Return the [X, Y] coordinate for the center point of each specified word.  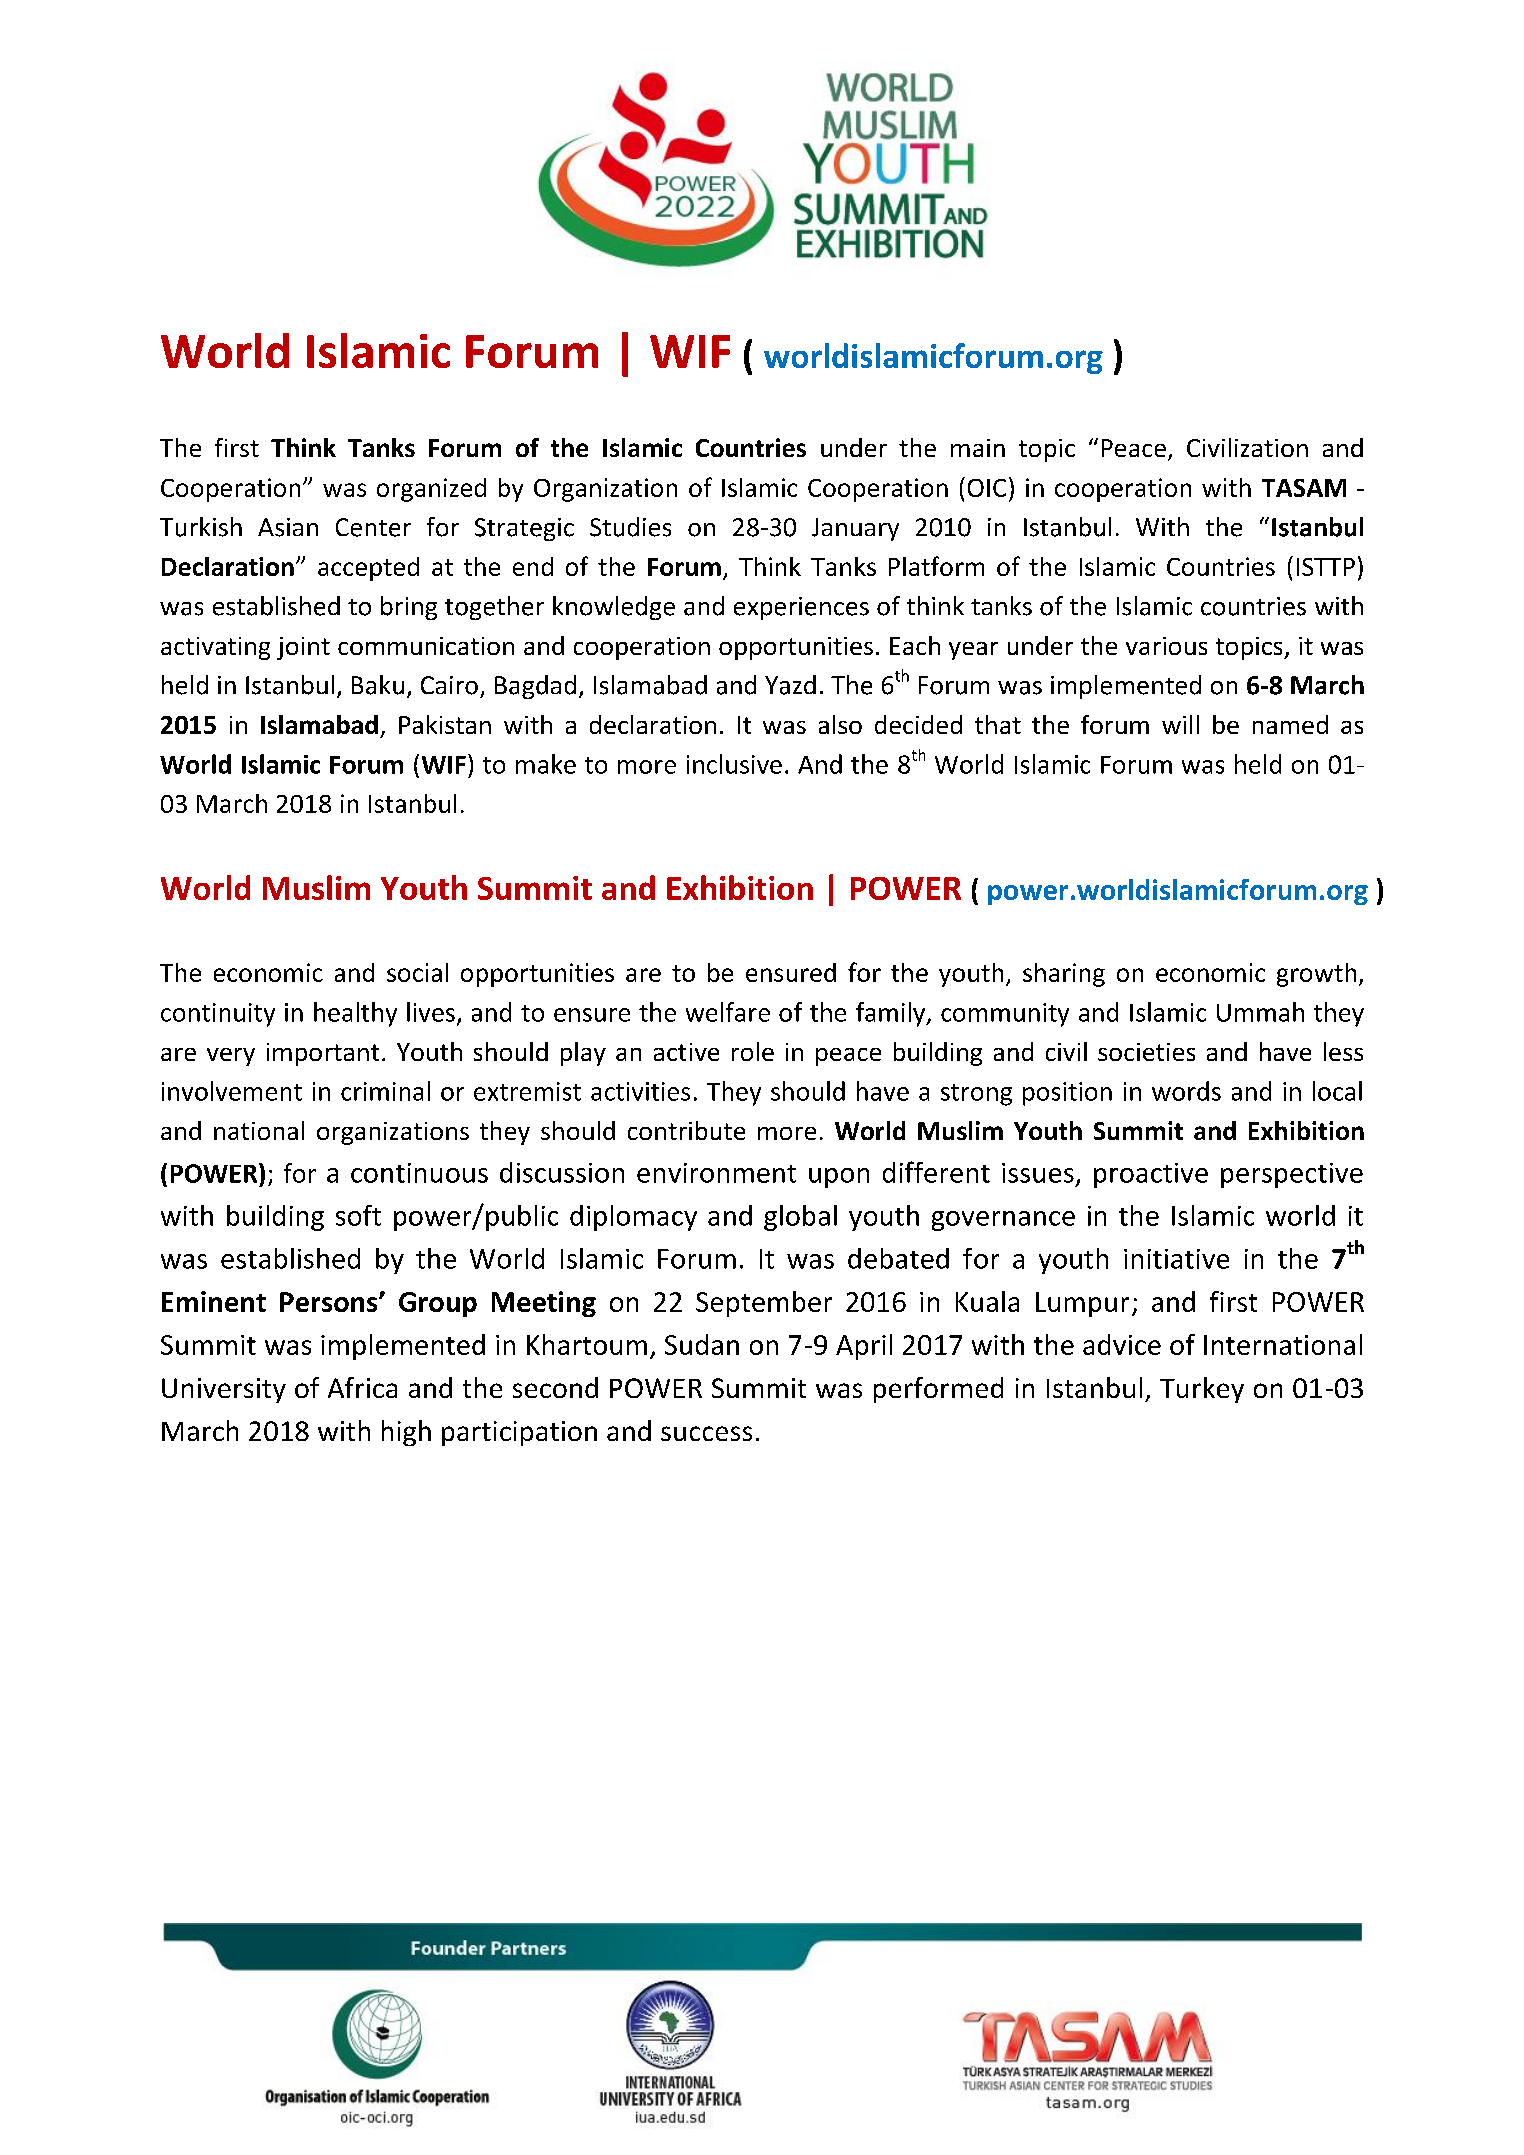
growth [1316, 975]
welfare [728, 1012]
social [417, 972]
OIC [987, 488]
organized [431, 490]
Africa [362, 1387]
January [855, 529]
